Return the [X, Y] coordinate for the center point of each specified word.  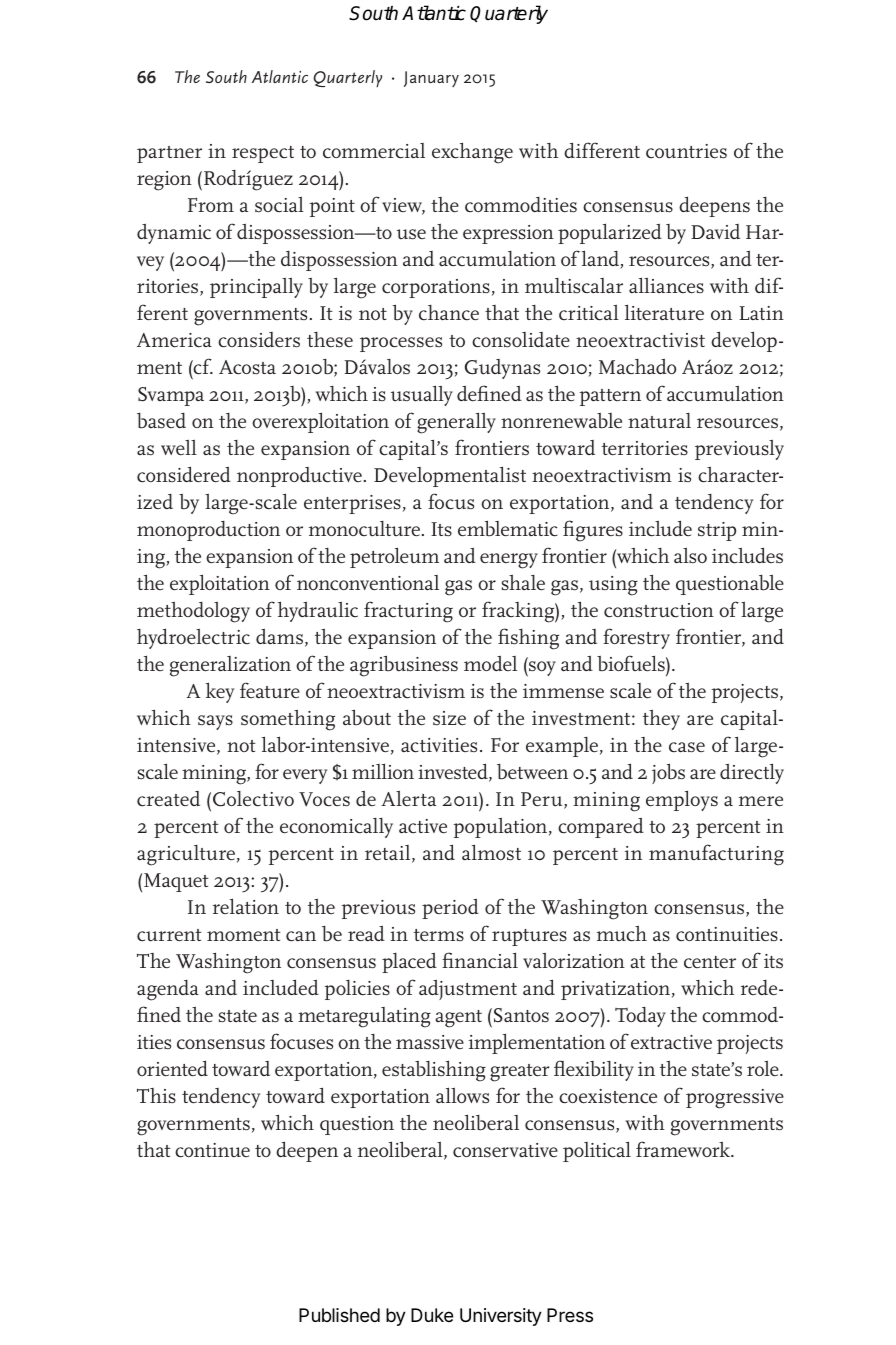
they [661, 720]
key [220, 692]
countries [686, 151]
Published [339, 1315]
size [449, 718]
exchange [472, 153]
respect [263, 154]
